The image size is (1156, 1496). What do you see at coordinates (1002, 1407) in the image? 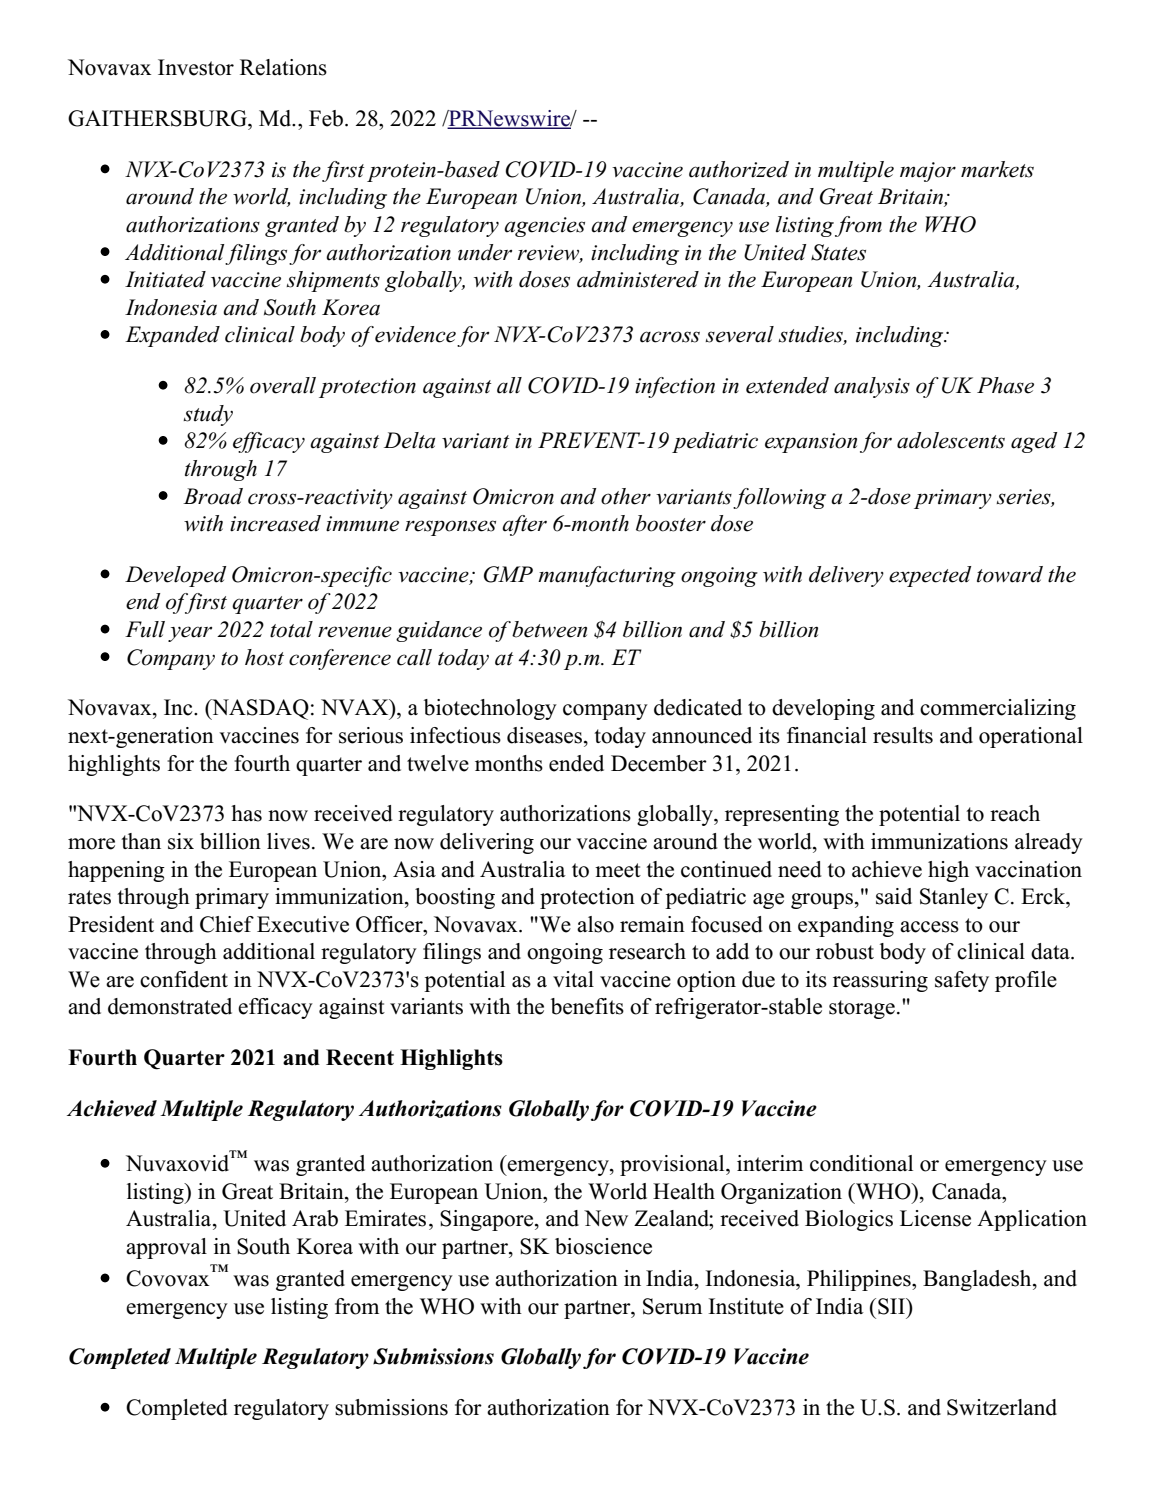
I see `Switzerland` at bounding box center [1002, 1407].
